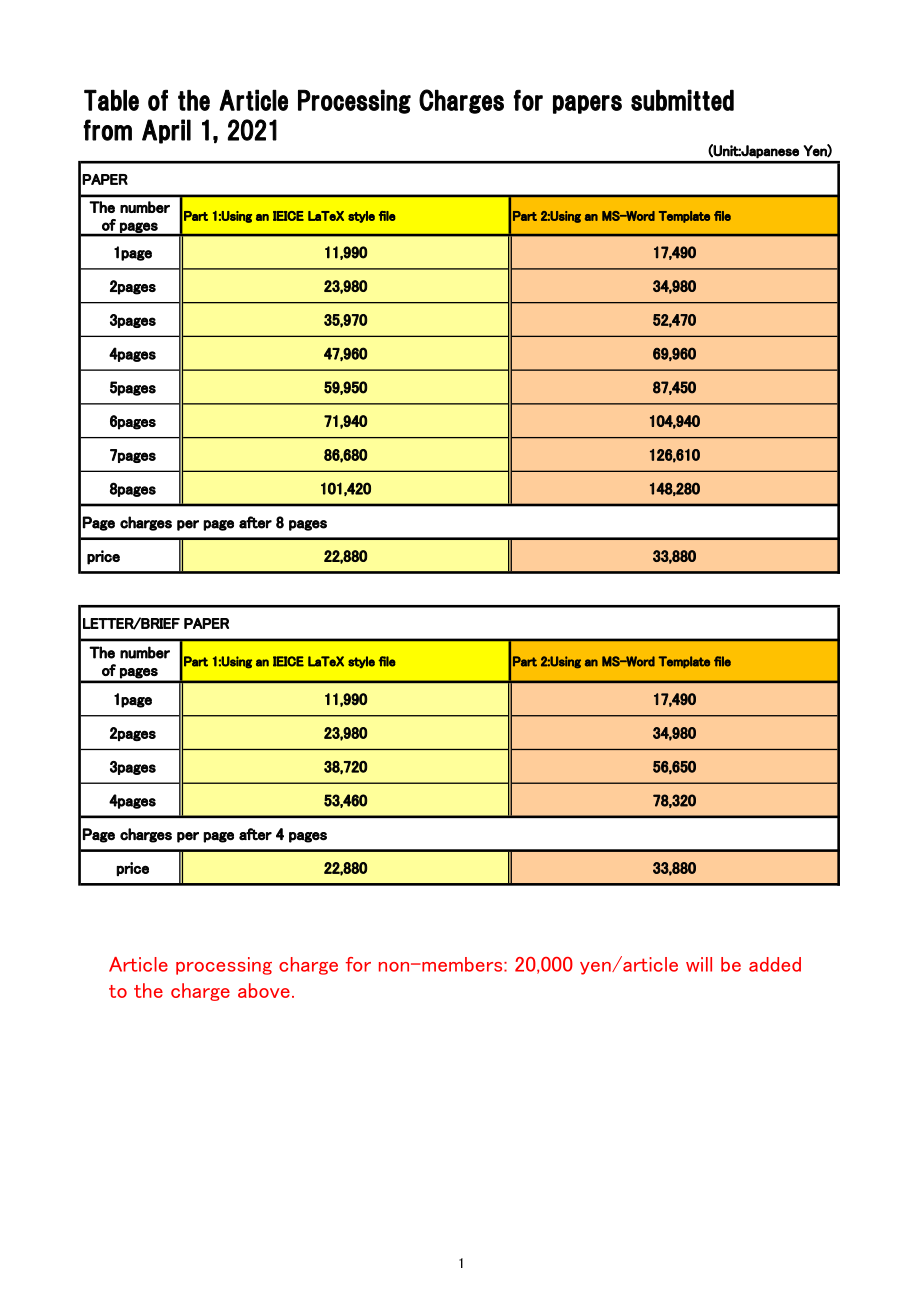 The width and height of the screenshot is (924, 1308). What do you see at coordinates (775, 964) in the screenshot?
I see `added` at bounding box center [775, 964].
